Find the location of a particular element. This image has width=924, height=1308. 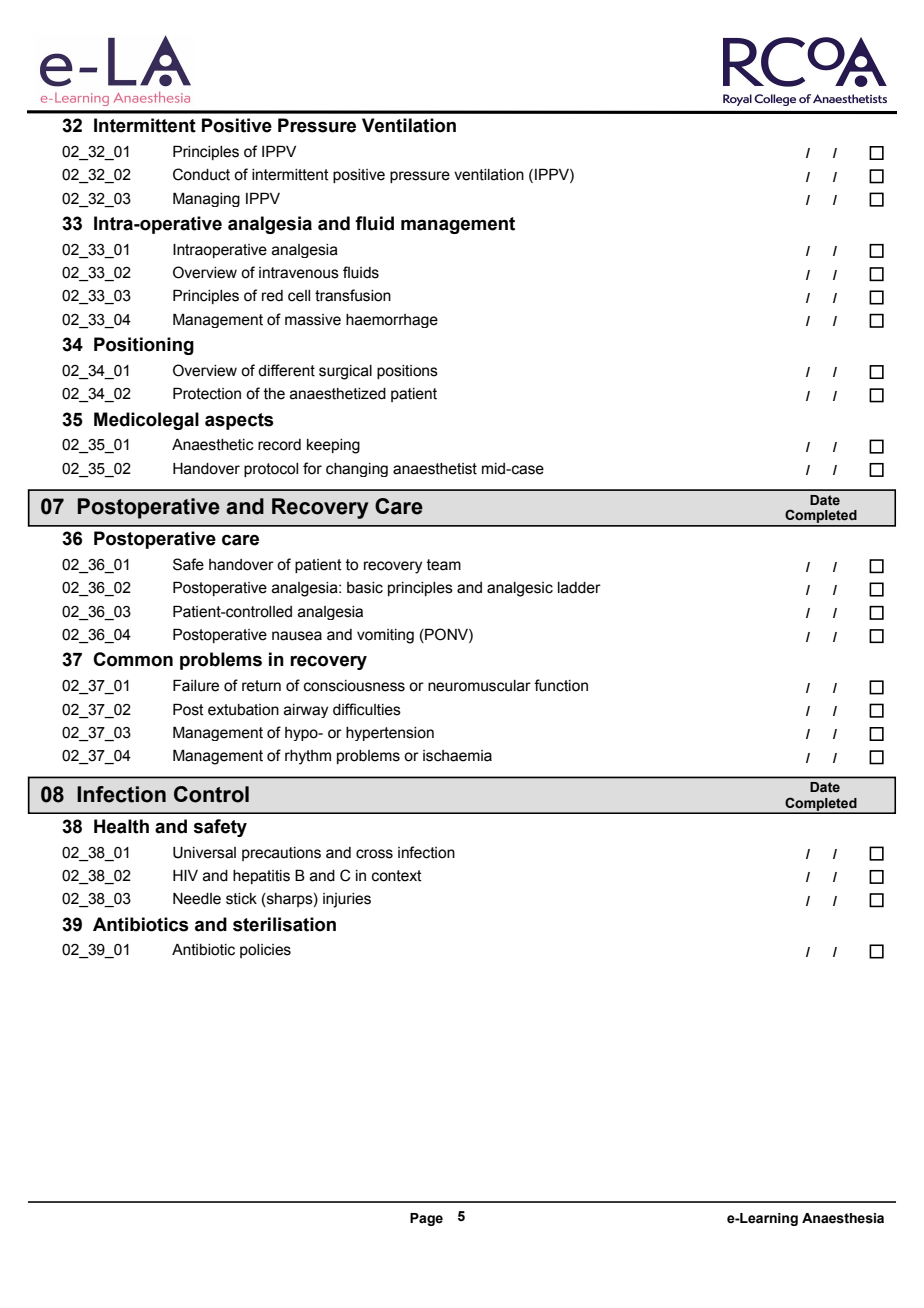

transfusion is located at coordinates (353, 295).
